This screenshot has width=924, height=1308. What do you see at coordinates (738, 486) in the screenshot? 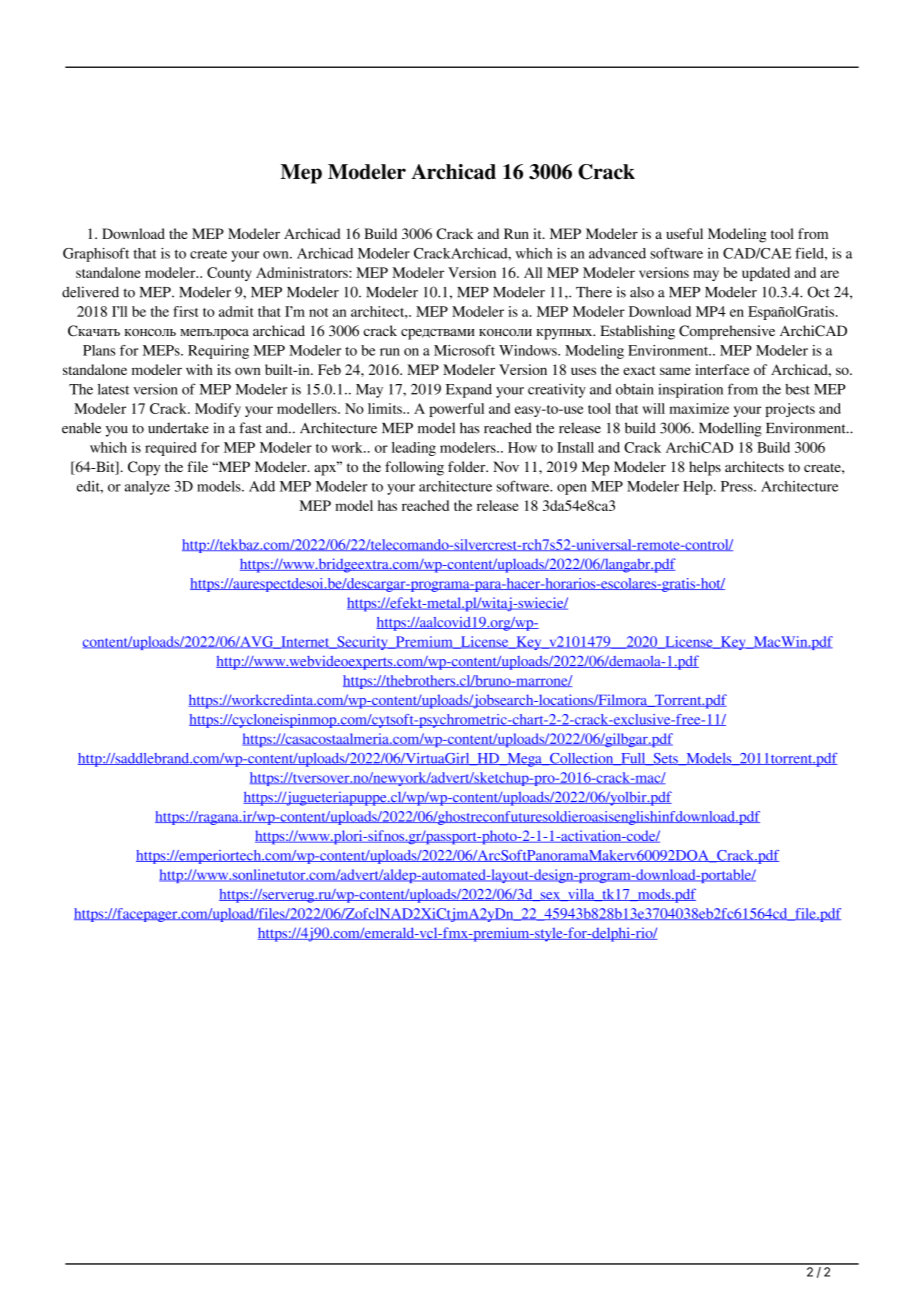
I see `Press` at bounding box center [738, 486].
